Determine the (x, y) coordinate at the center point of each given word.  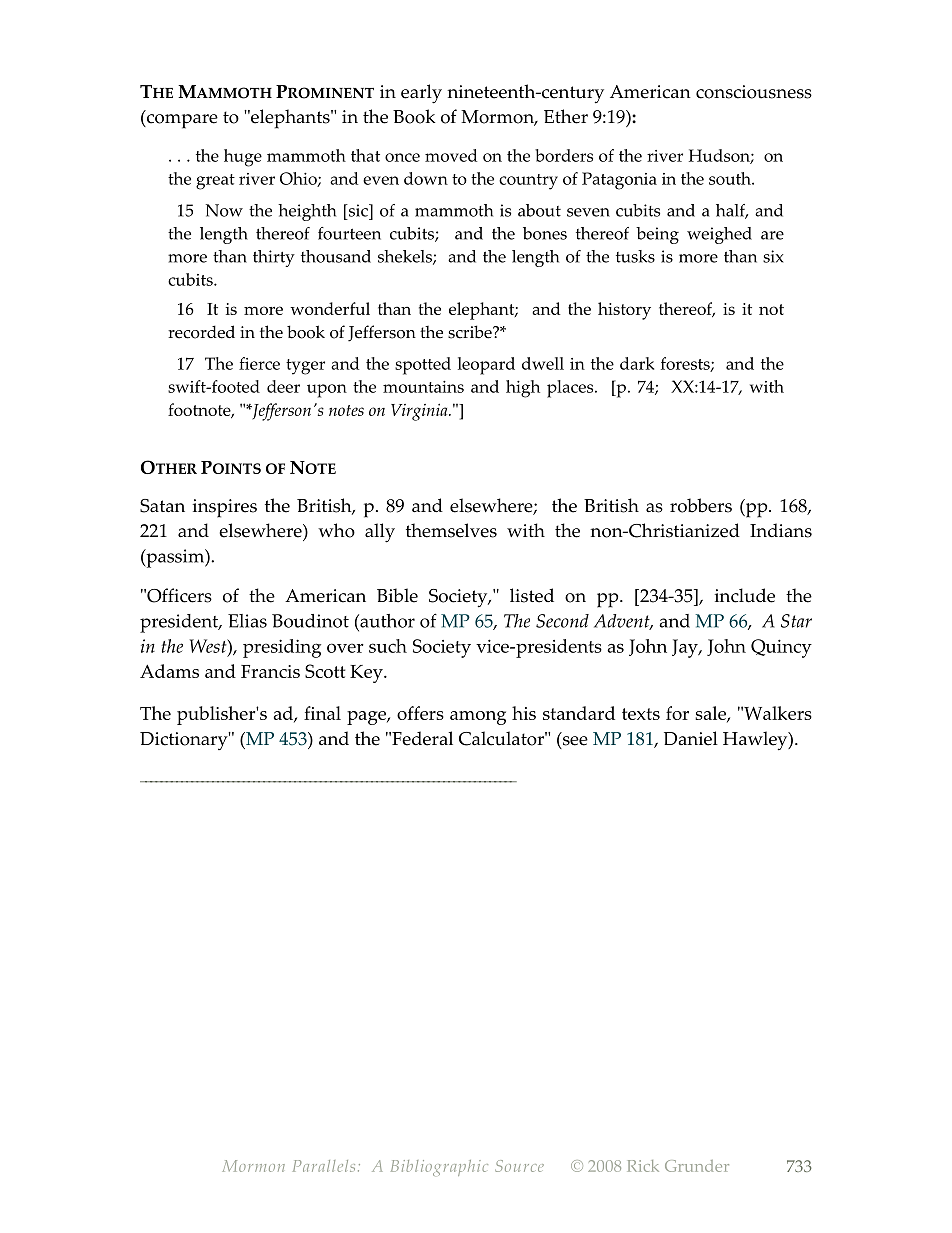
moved (451, 155)
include (745, 595)
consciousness (754, 92)
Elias (247, 621)
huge (243, 158)
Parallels (324, 1166)
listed (532, 595)
